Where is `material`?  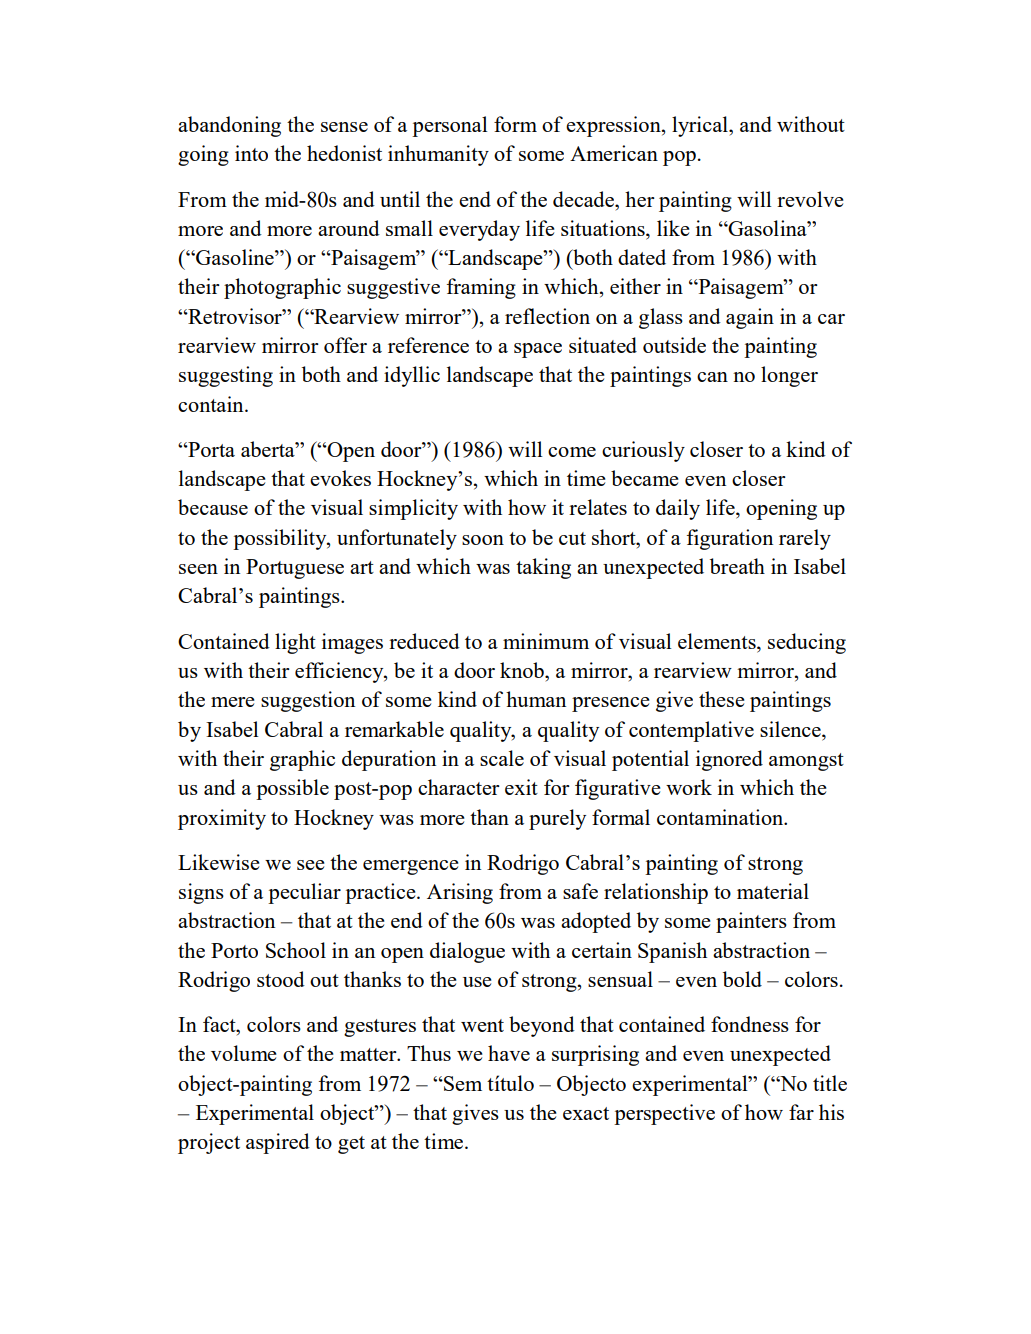 material is located at coordinates (773, 891).
